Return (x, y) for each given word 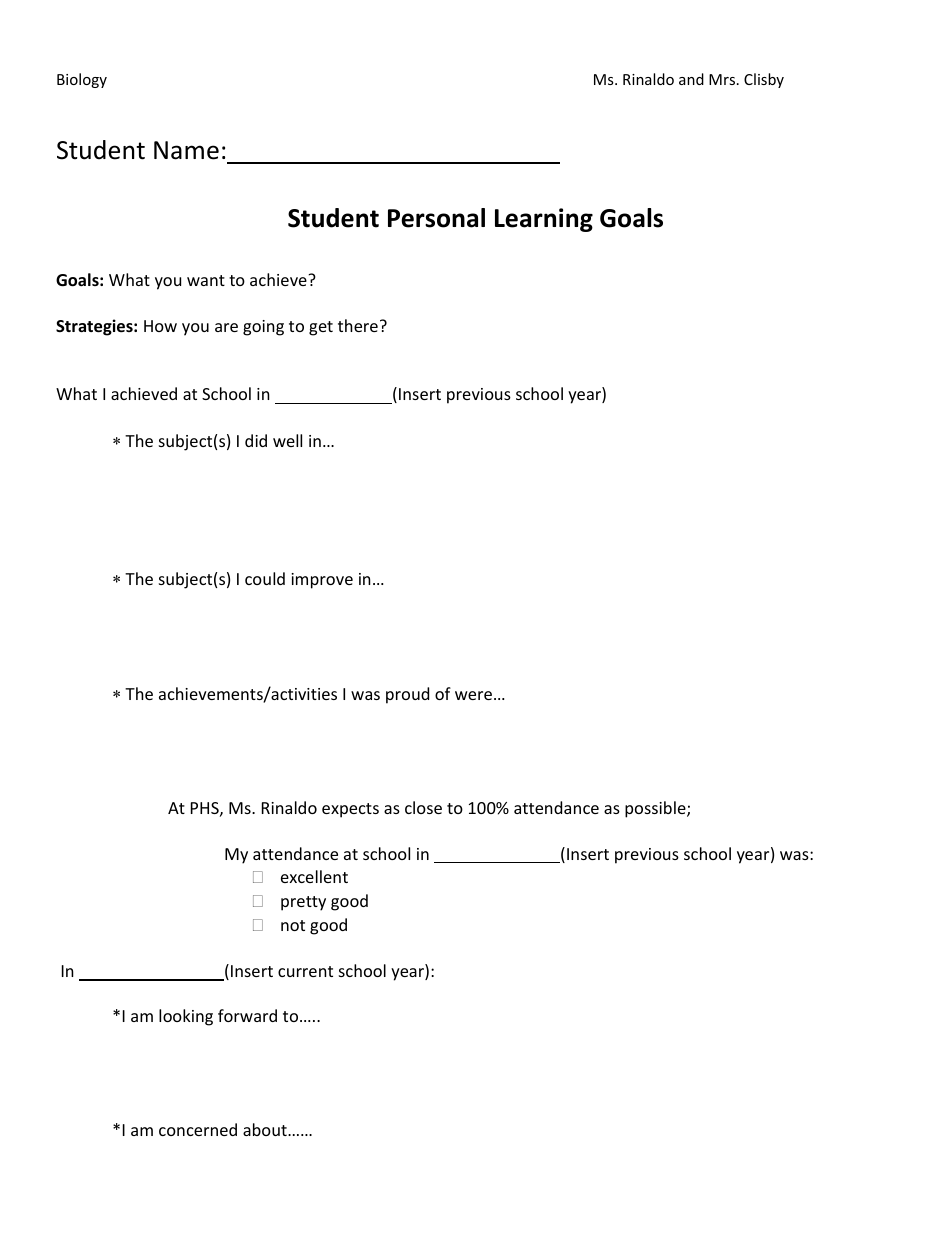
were (473, 695)
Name (186, 150)
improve (322, 581)
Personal (436, 218)
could (265, 578)
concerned (198, 1129)
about (266, 1129)
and (691, 79)
